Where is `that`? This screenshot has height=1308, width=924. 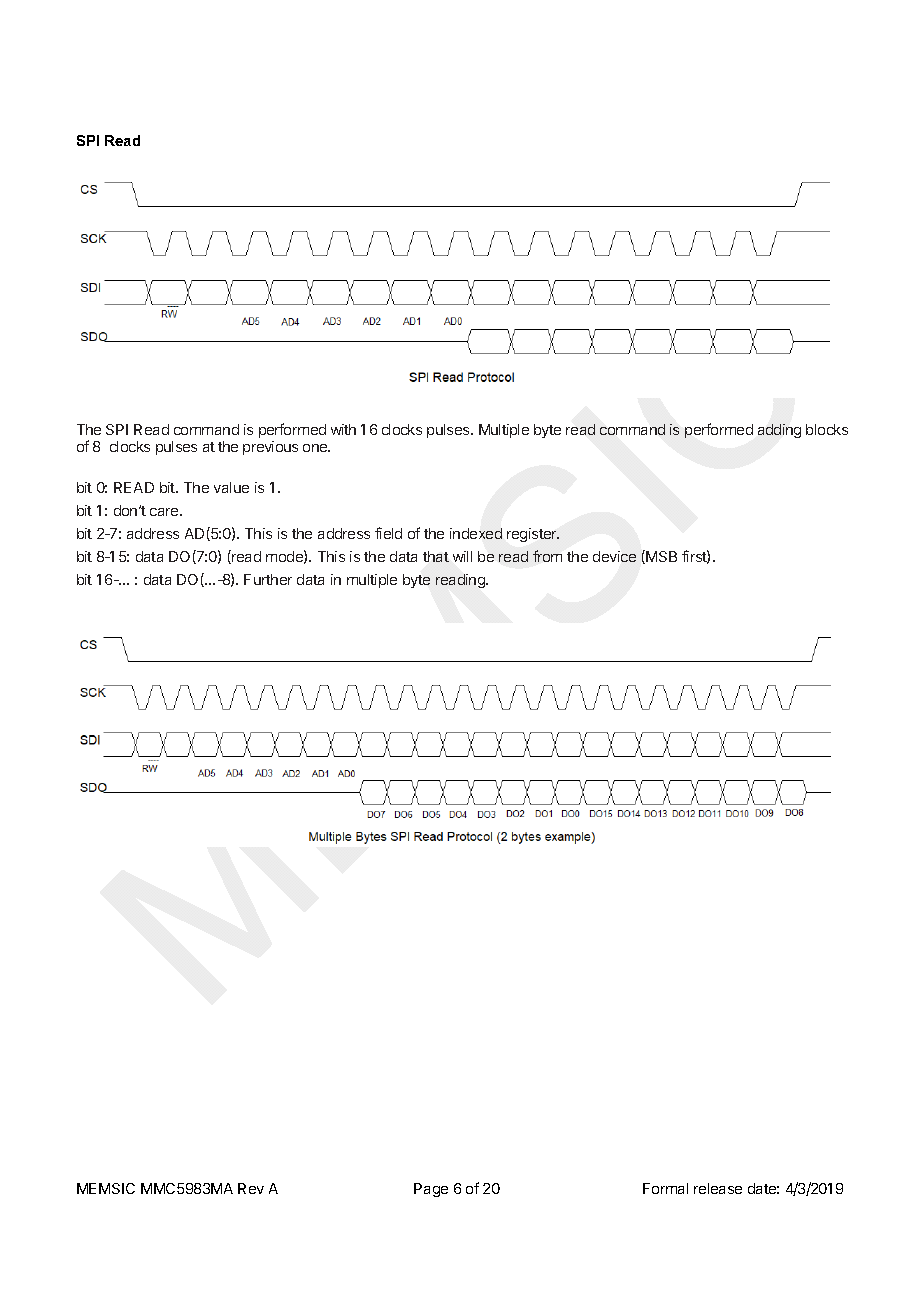
that is located at coordinates (436, 556).
